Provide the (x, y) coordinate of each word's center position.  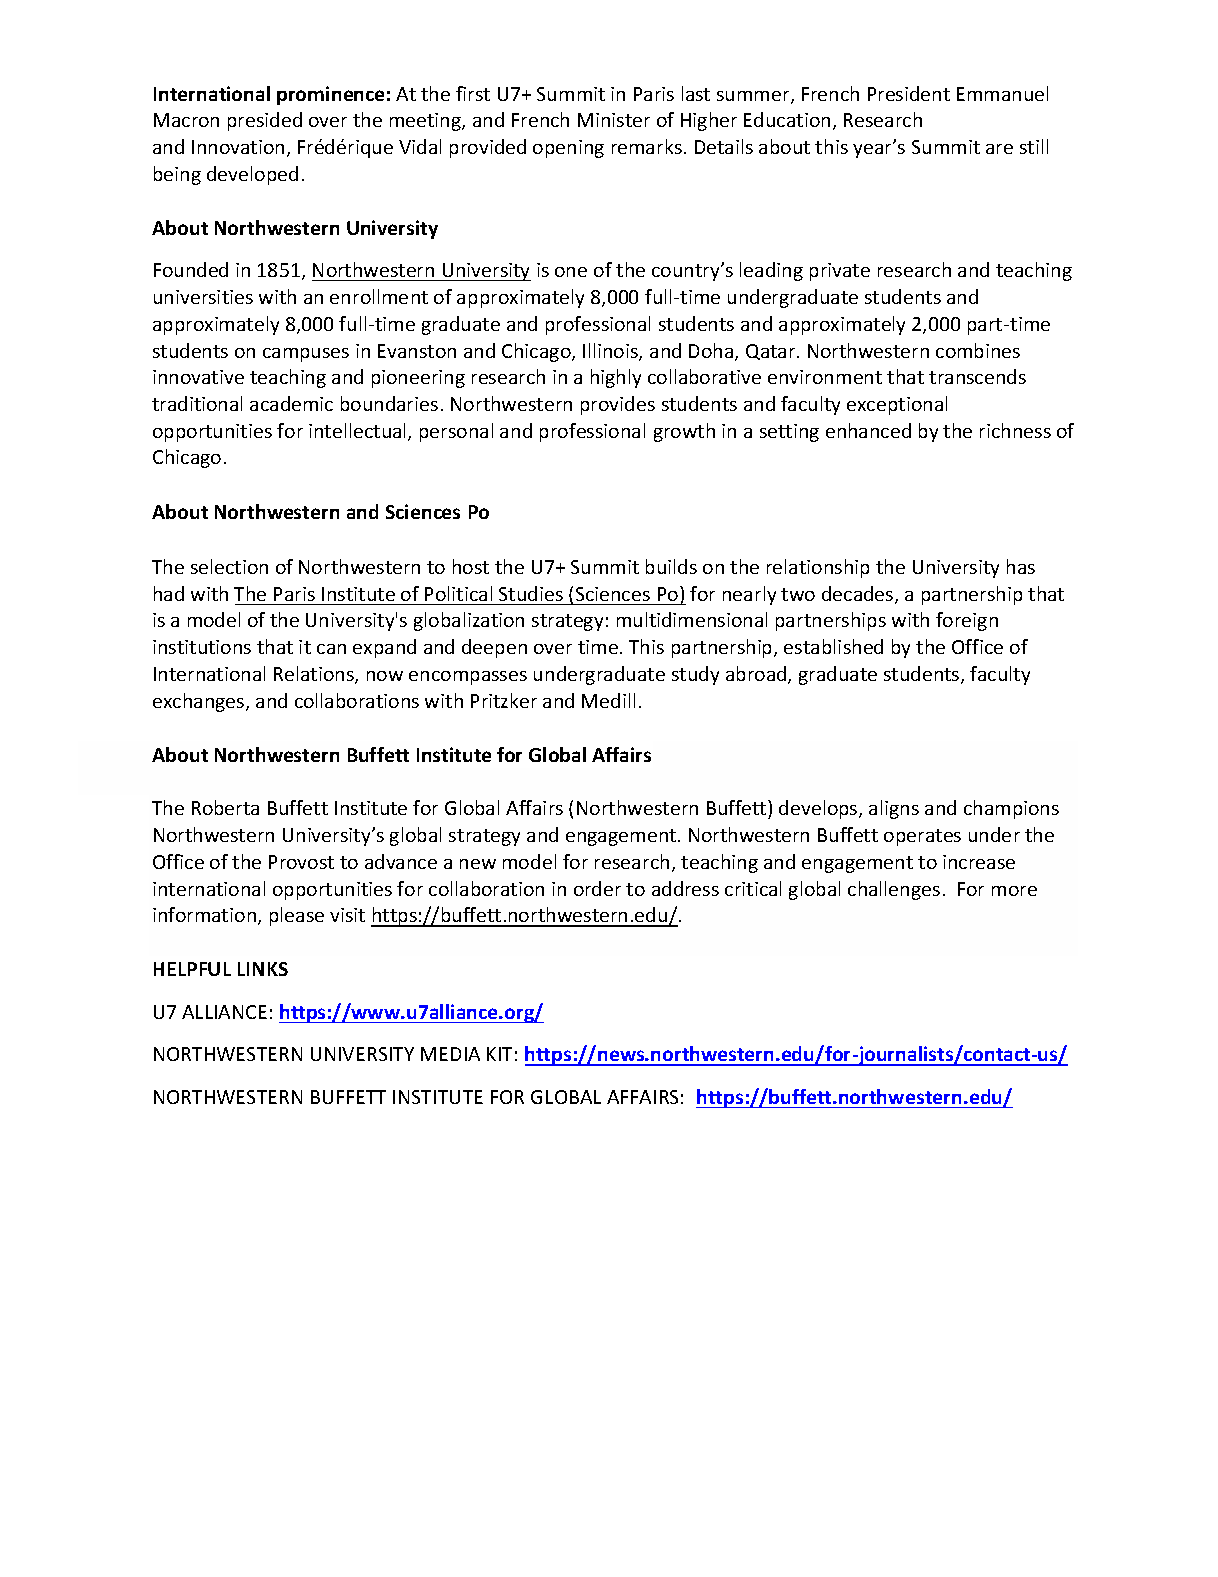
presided (265, 121)
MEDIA (450, 1054)
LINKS (263, 969)
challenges (894, 890)
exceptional (897, 405)
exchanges (200, 702)
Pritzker (504, 700)
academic (291, 403)
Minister (614, 120)
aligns (894, 809)
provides (618, 405)
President (909, 93)
